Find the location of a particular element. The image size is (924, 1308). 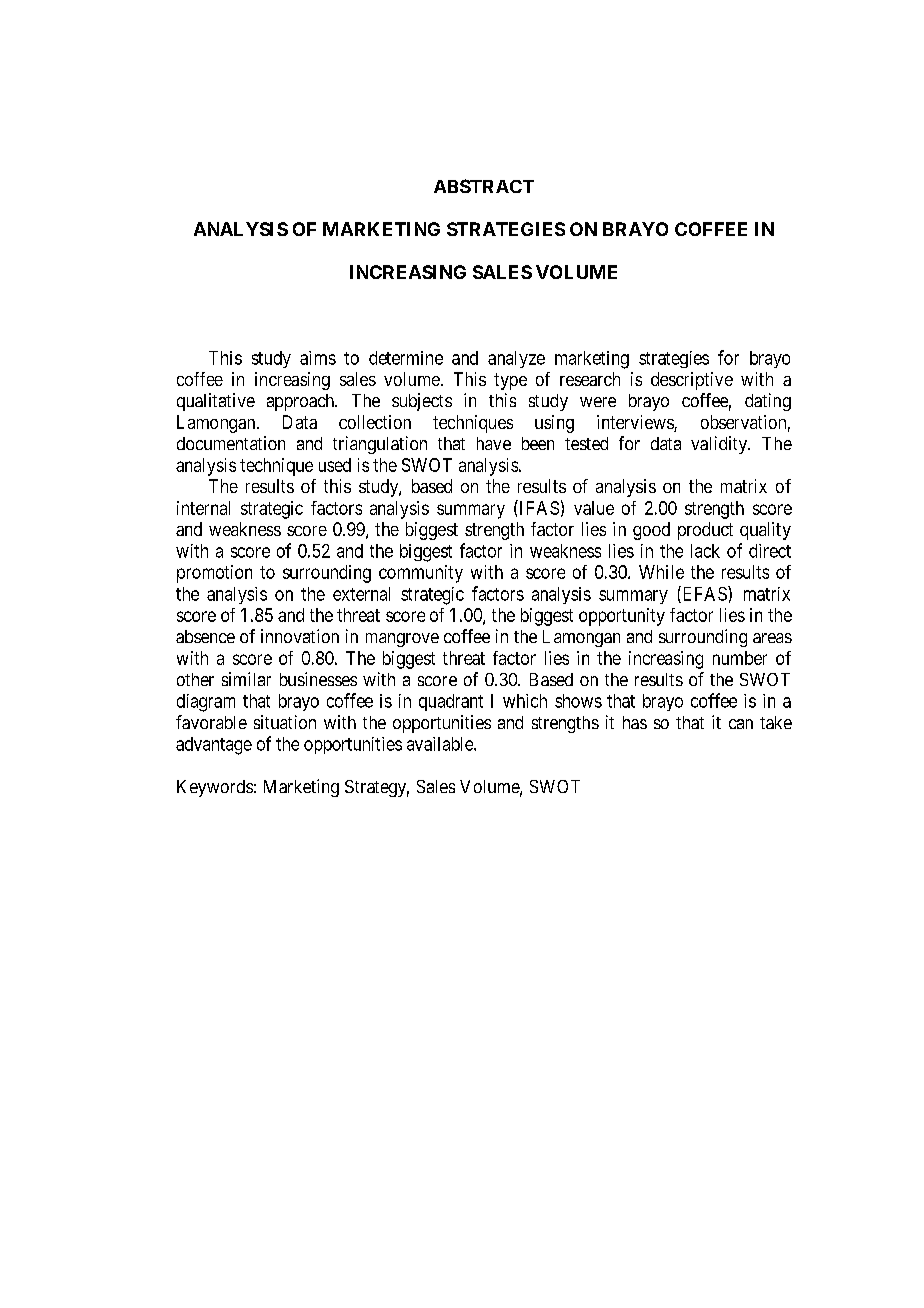

Keywords is located at coordinates (215, 788).
